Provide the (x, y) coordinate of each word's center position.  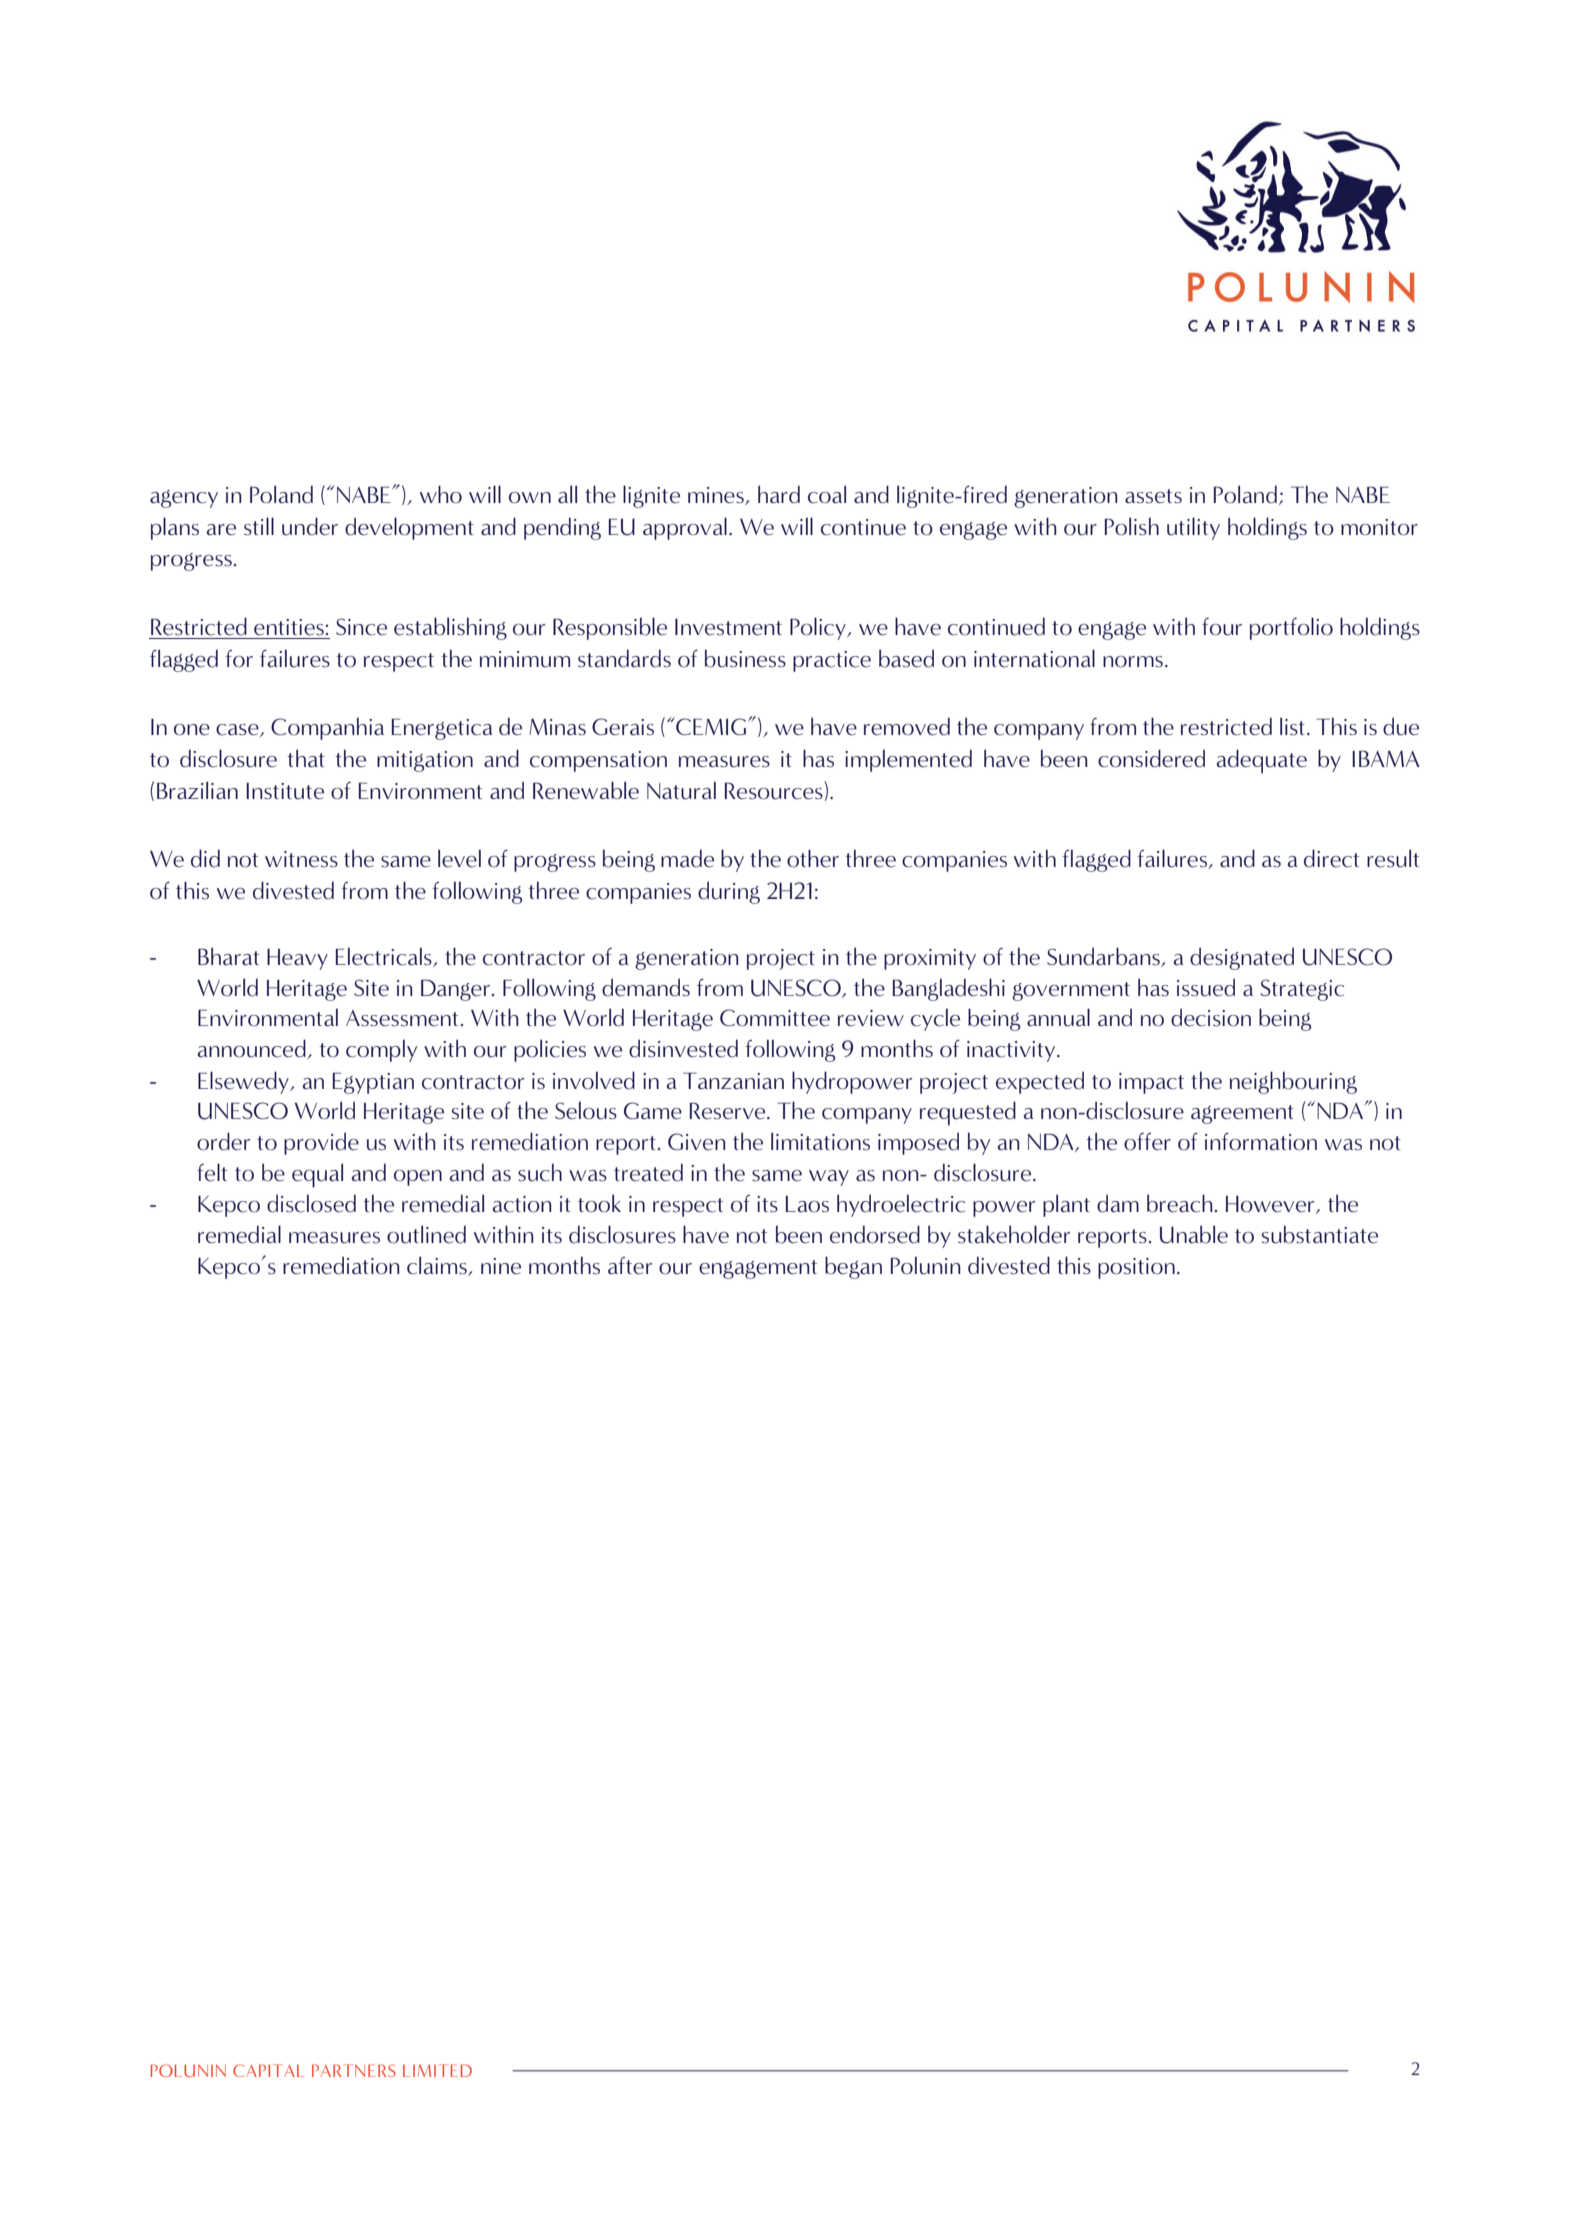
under (310, 526)
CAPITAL (268, 2070)
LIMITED (437, 2070)
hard (779, 494)
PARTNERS (354, 2070)
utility (1193, 528)
